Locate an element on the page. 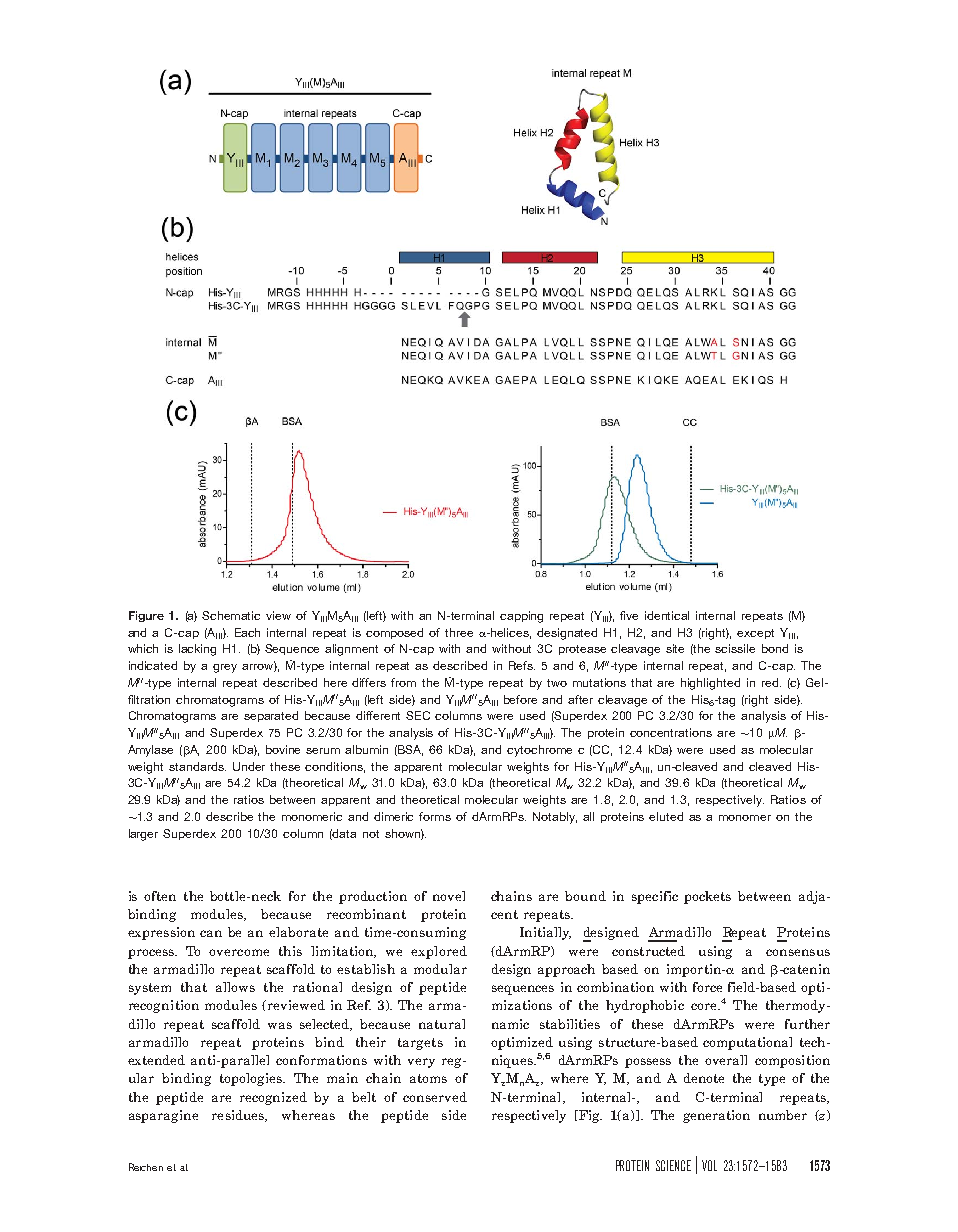  forms is located at coordinates (435, 816).
